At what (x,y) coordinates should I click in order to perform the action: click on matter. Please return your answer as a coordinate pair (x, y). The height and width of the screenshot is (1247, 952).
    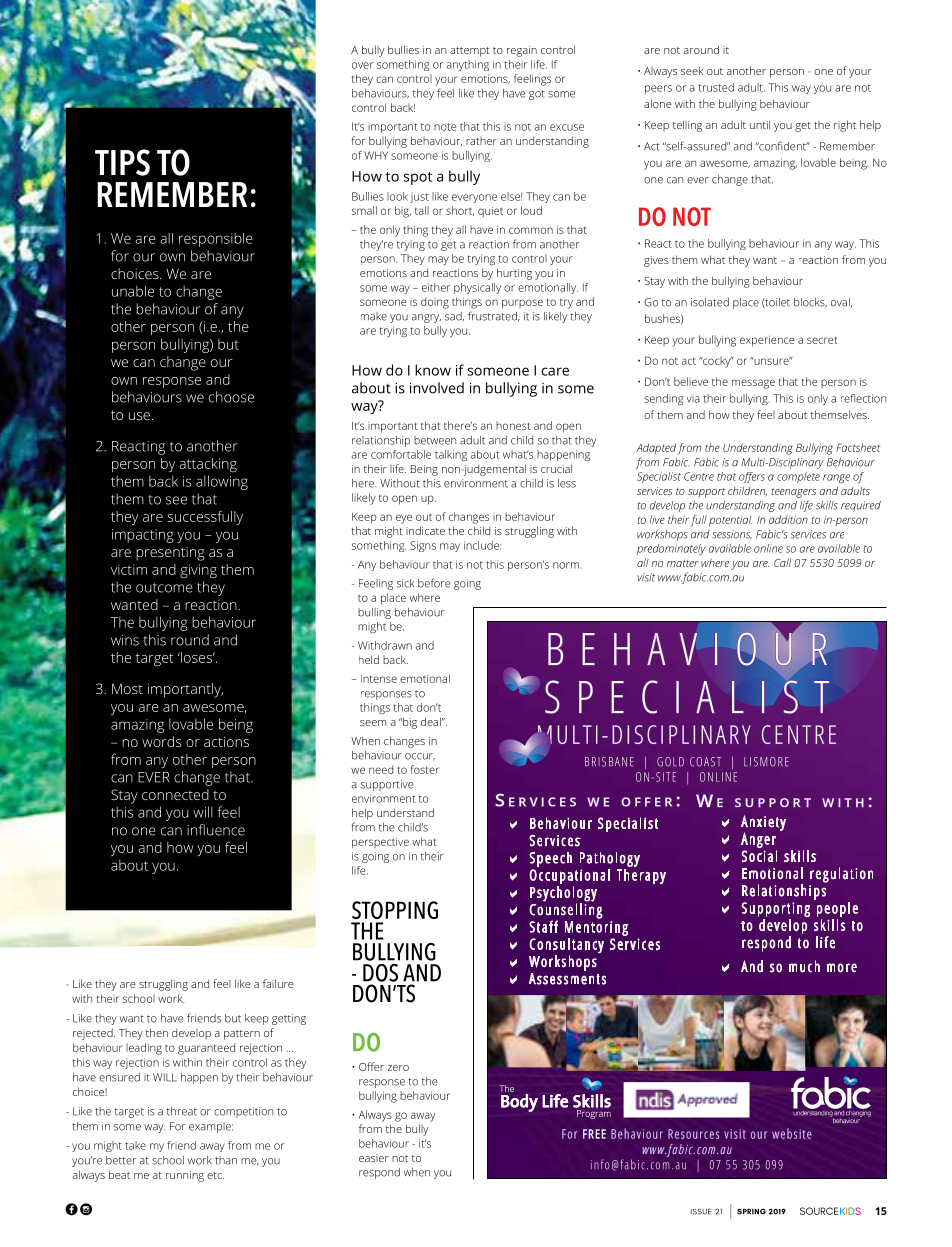
    Looking at the image, I should click on (683, 563).
